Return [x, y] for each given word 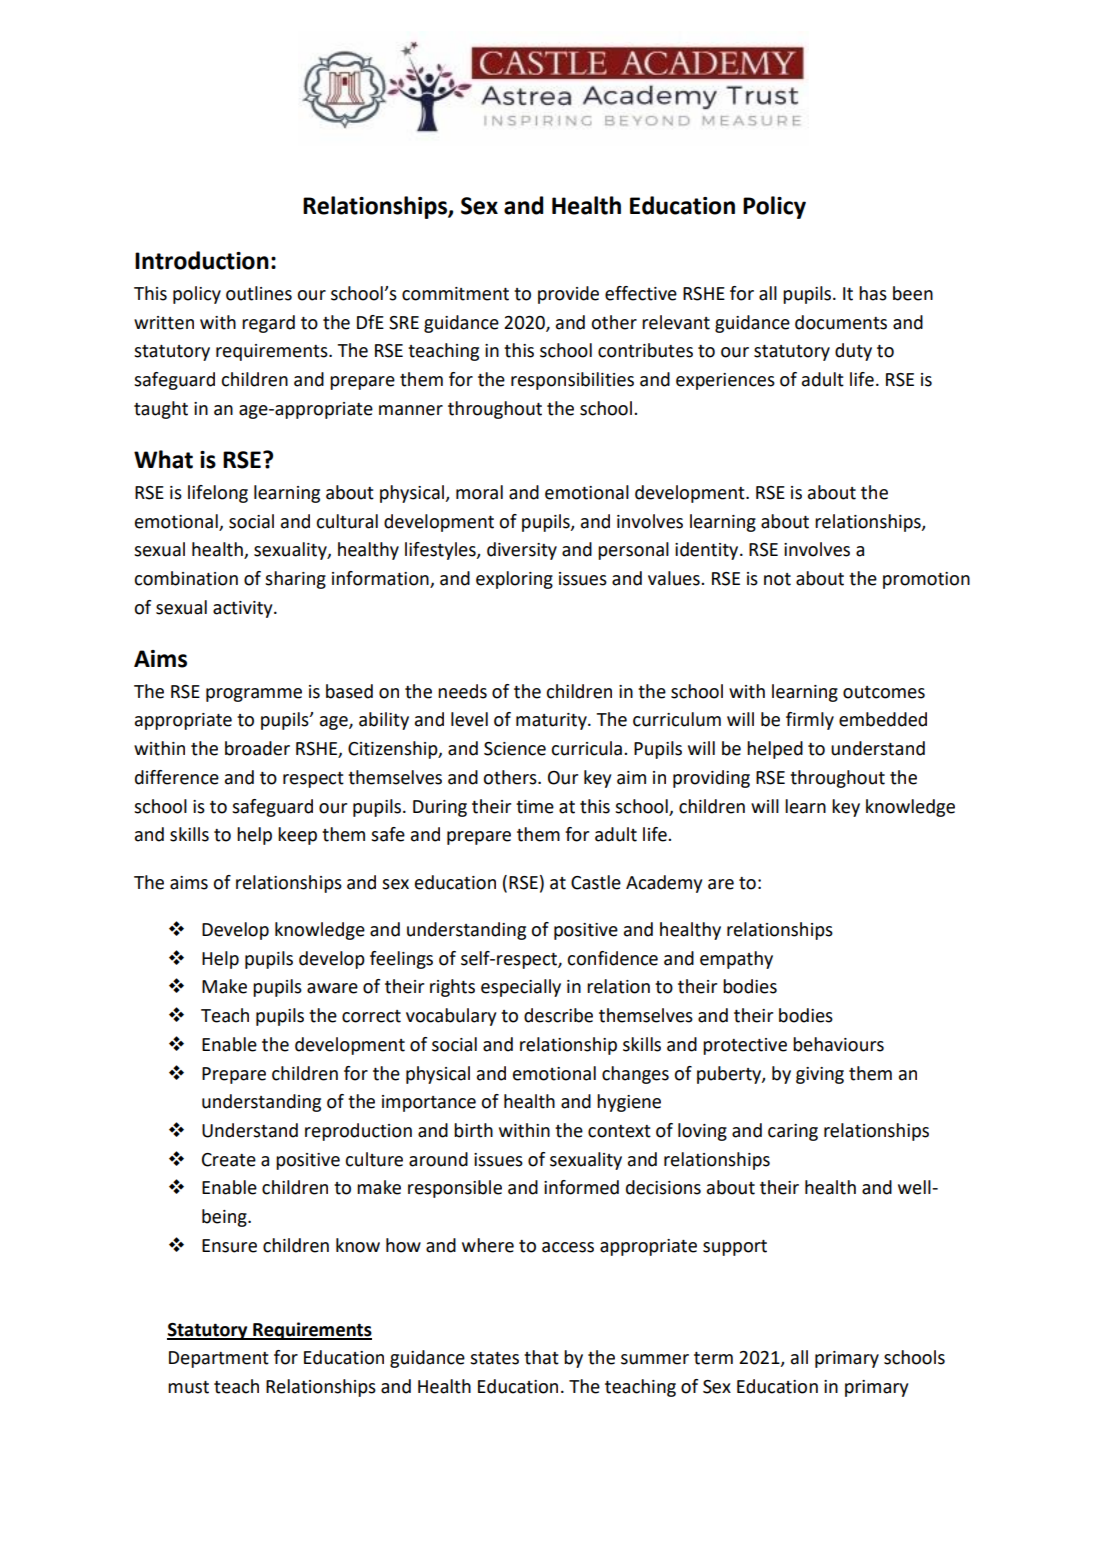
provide [568, 295]
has [873, 293]
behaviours [838, 1044]
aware [332, 988]
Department [219, 1359]
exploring [514, 580]
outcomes [884, 692]
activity [244, 609]
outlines [259, 293]
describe [558, 1015]
